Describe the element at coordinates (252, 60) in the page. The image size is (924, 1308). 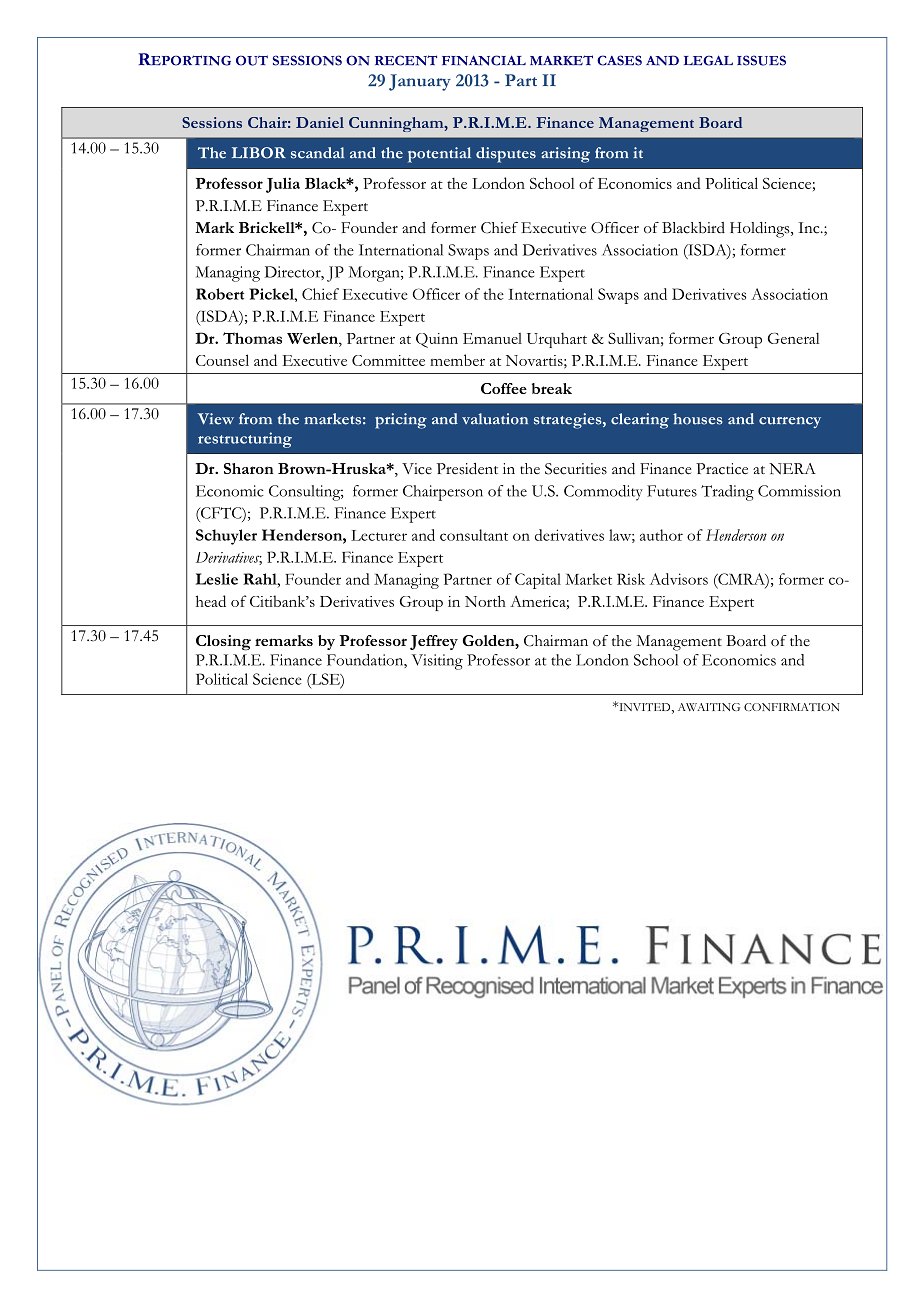
I see `OUT` at that location.
